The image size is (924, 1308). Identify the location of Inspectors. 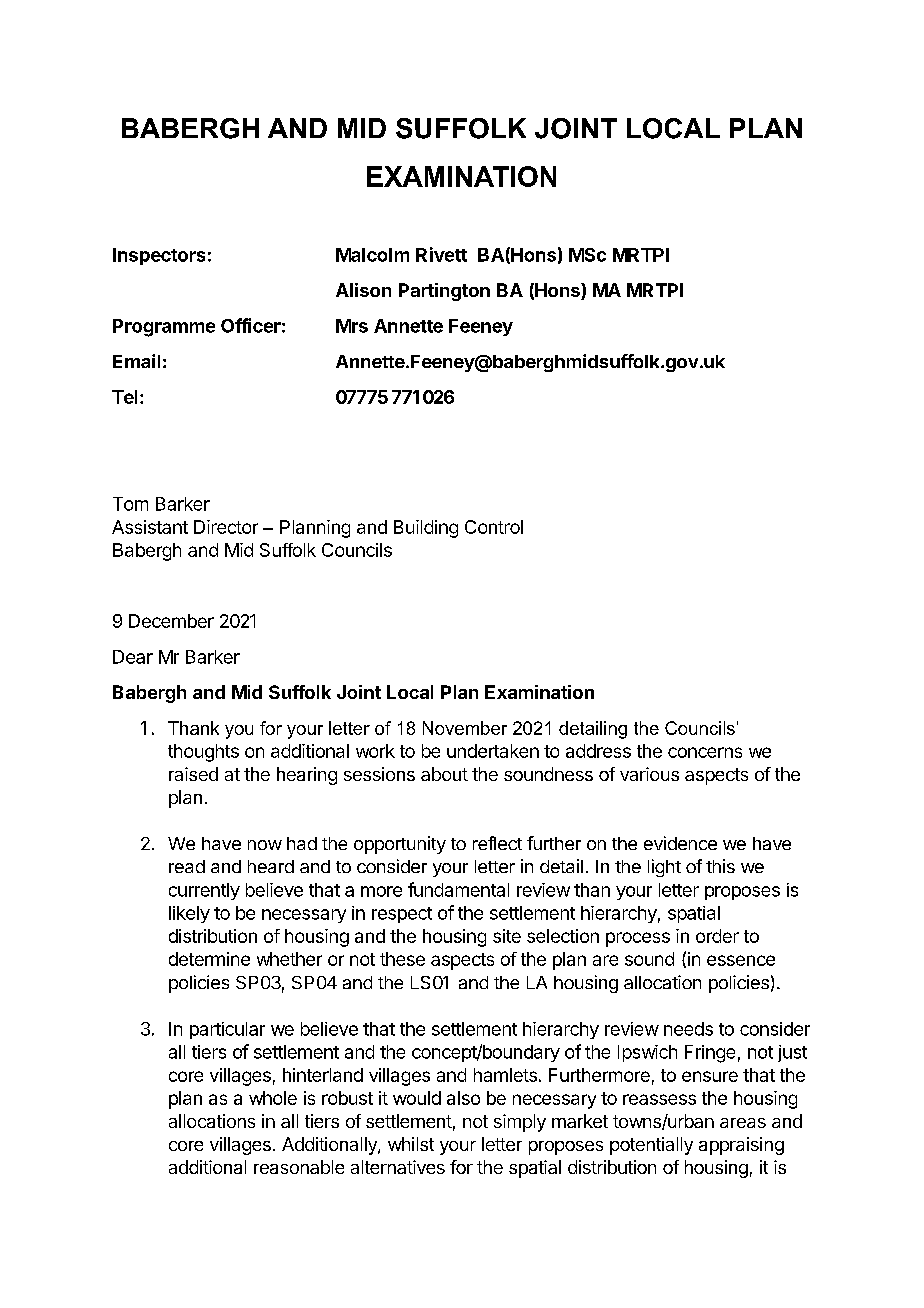
(159, 256).
